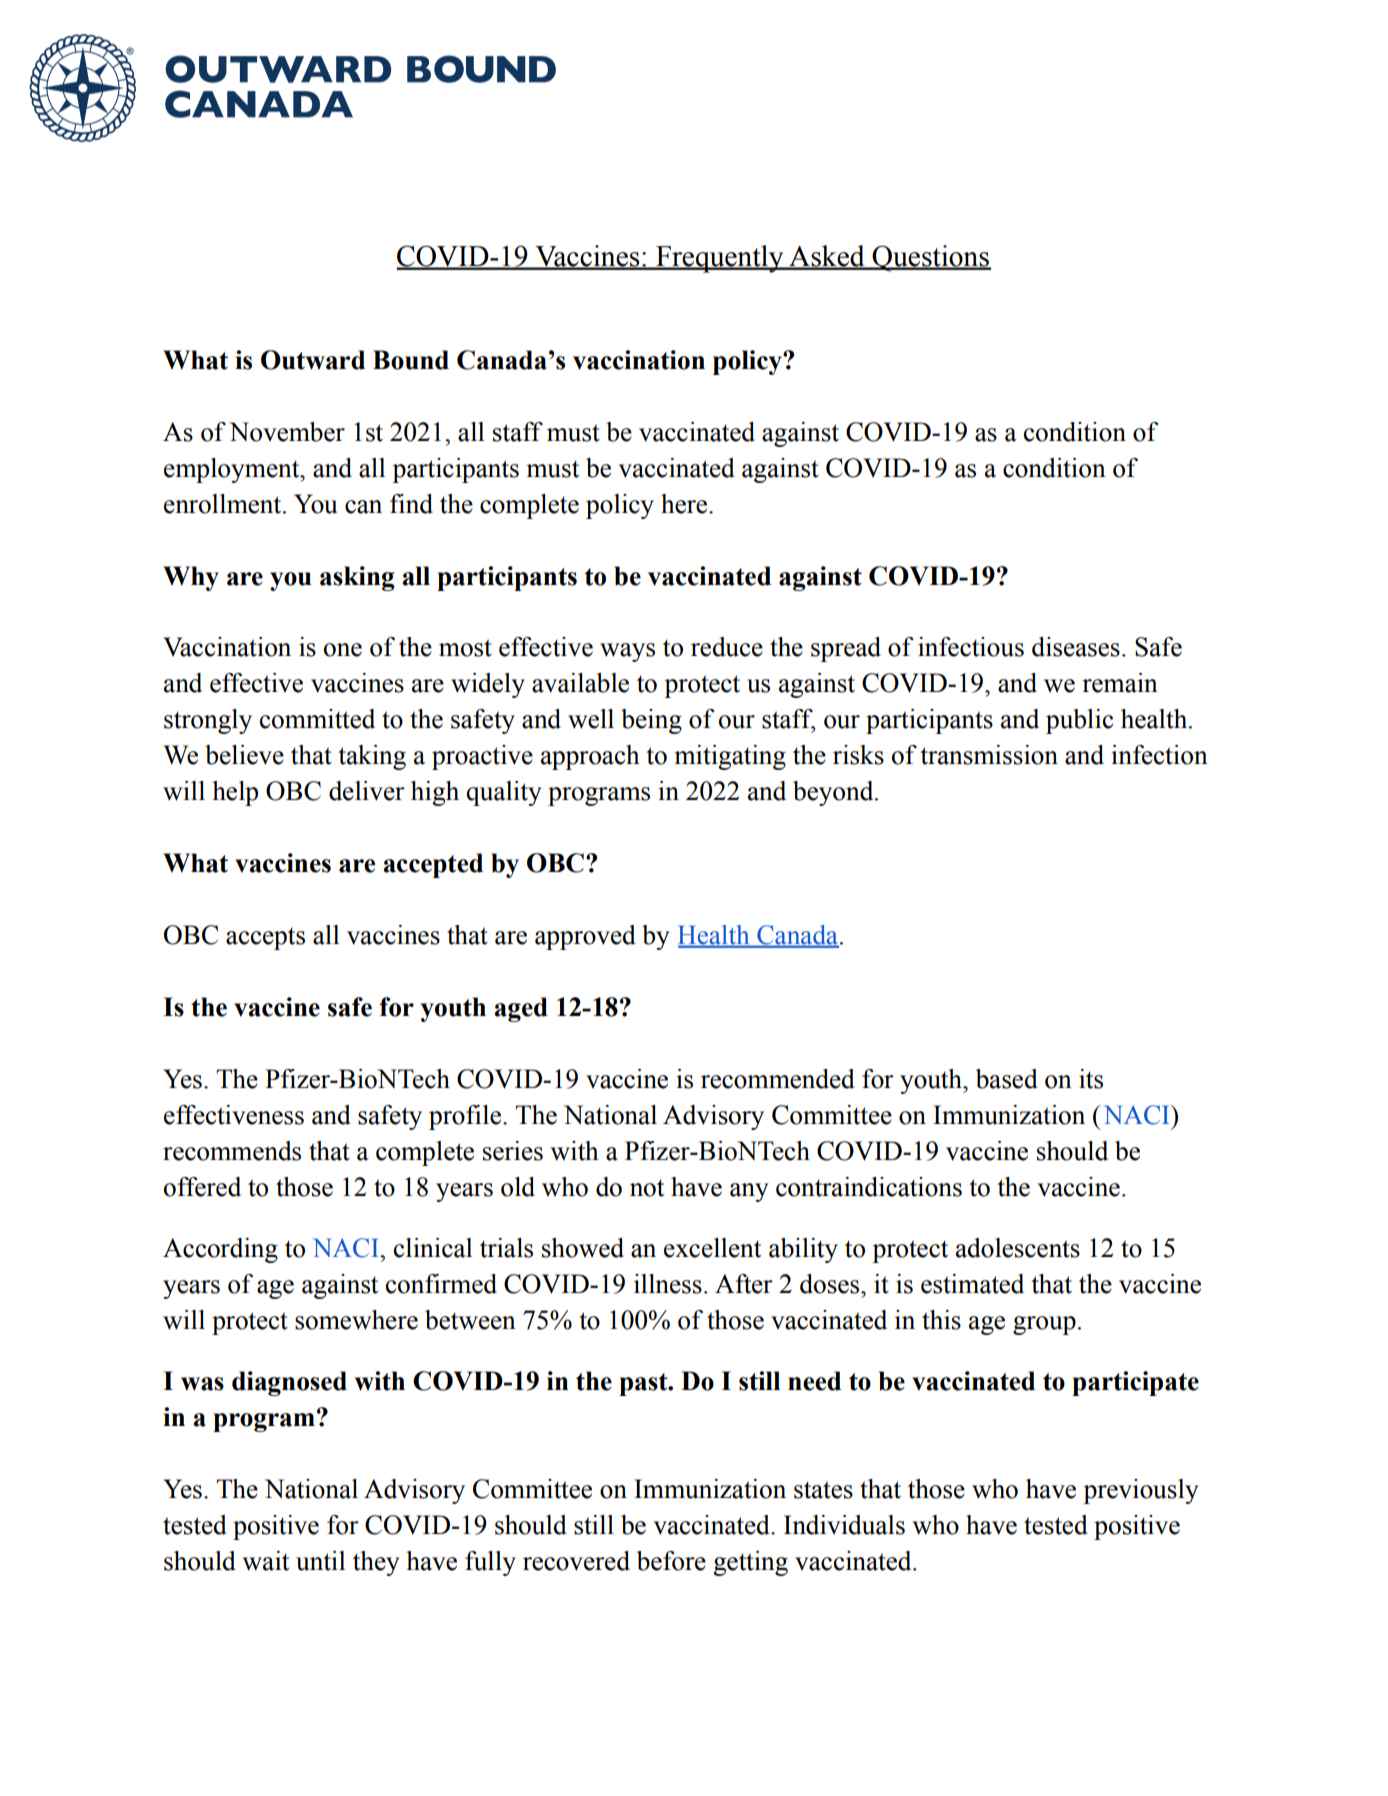  I want to click on approved, so click(585, 937).
